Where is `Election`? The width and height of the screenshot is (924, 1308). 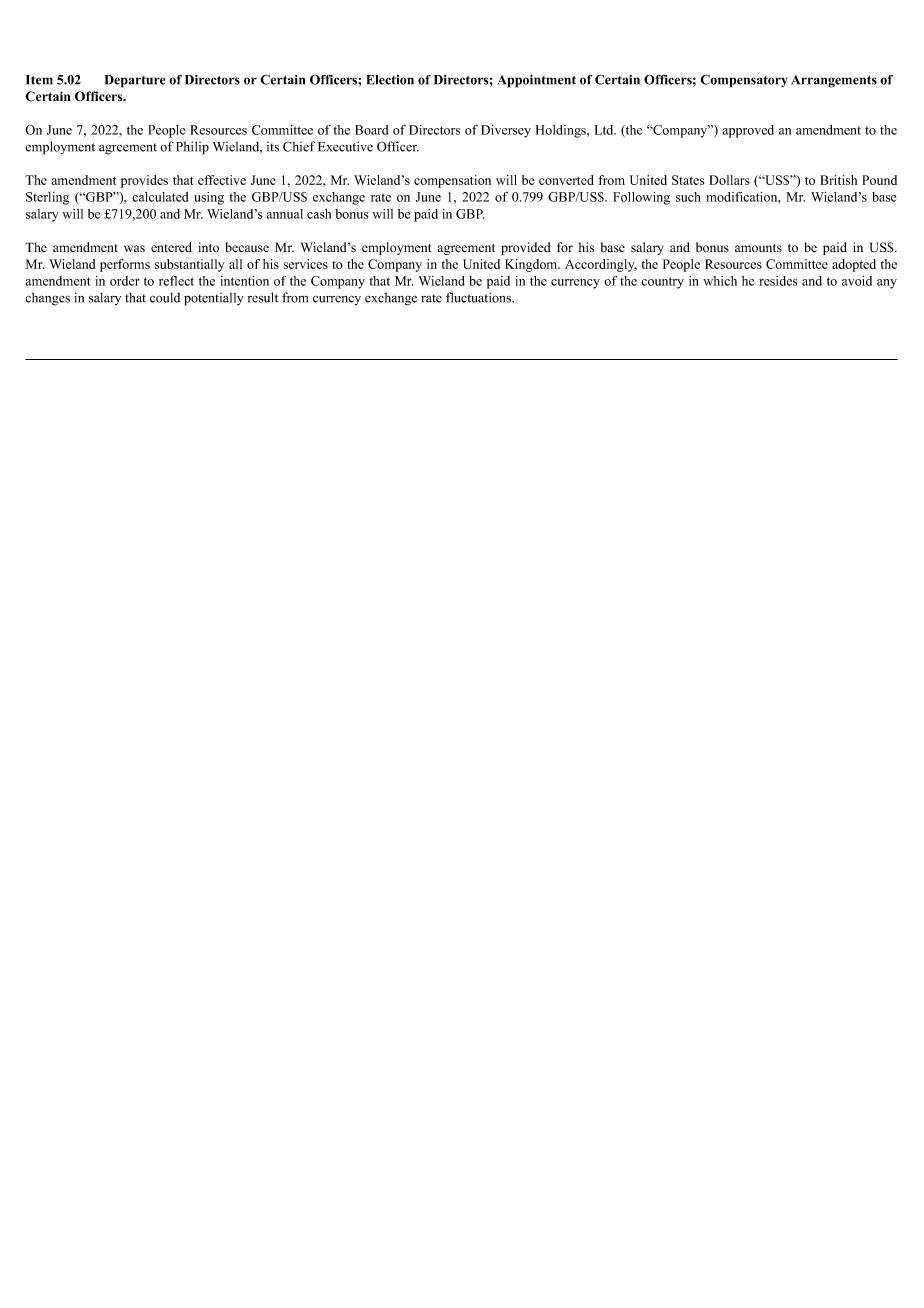
Election is located at coordinates (390, 80).
